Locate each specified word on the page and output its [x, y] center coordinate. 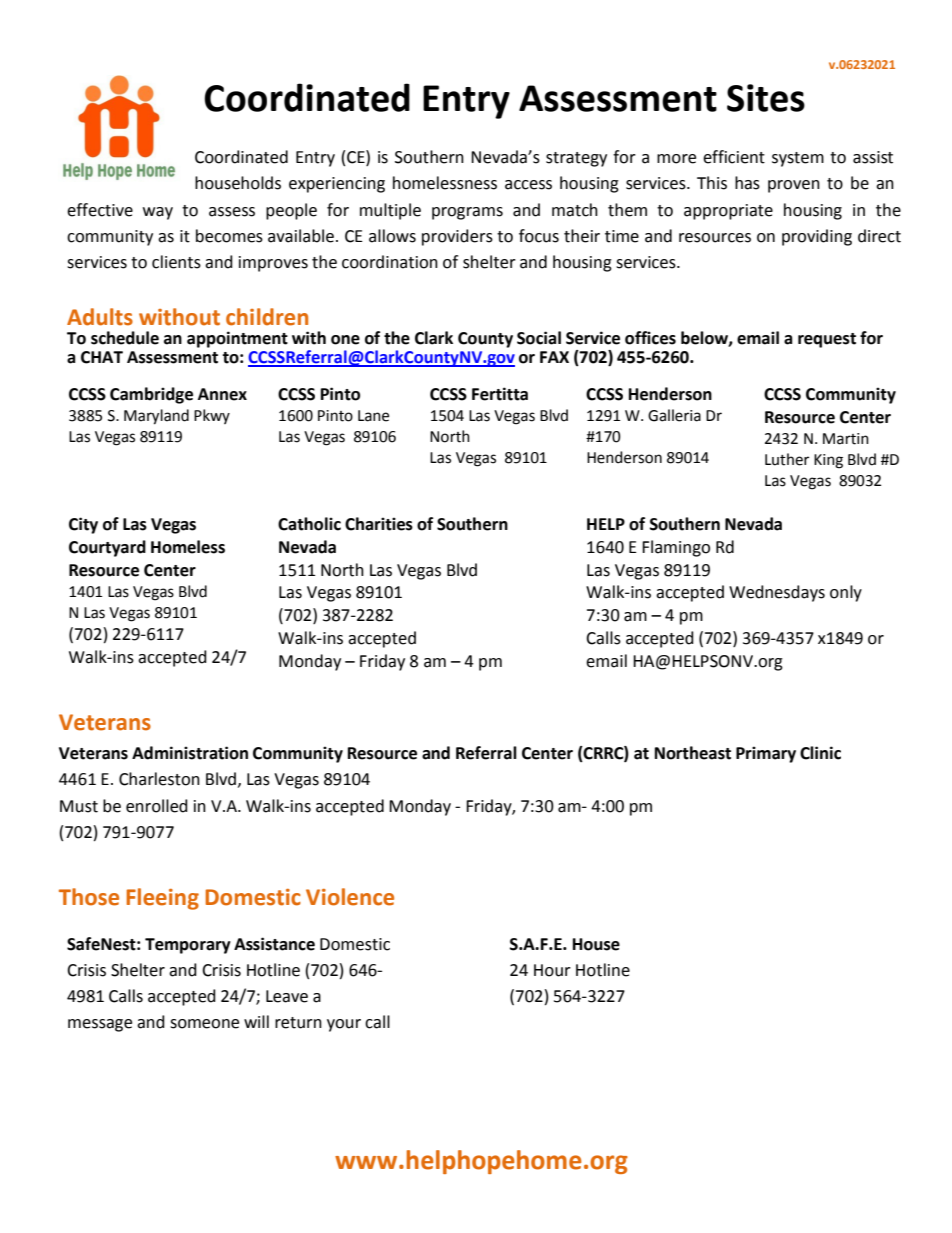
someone [204, 1024]
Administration [190, 753]
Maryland [156, 417]
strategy [576, 159]
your [344, 1025]
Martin [846, 439]
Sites [766, 98]
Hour [552, 970]
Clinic [820, 753]
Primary [766, 754]
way [158, 213]
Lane [373, 416]
